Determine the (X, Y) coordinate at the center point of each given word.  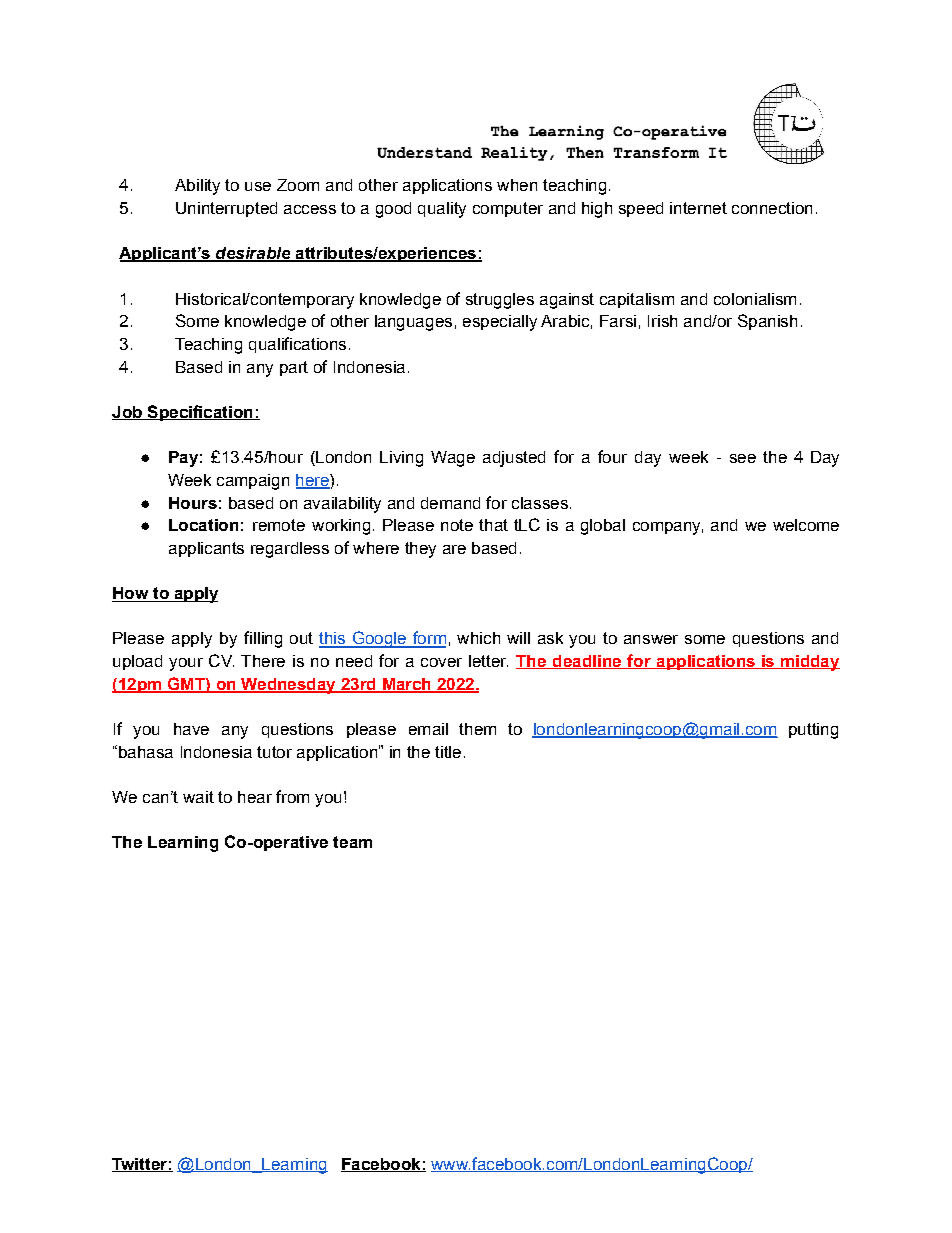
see (743, 458)
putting (813, 731)
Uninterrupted (226, 209)
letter (488, 661)
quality (442, 210)
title (448, 752)
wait (198, 797)
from (292, 796)
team (352, 842)
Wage (453, 459)
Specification (200, 413)
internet (698, 208)
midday (809, 663)
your (186, 664)
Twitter (140, 1165)
